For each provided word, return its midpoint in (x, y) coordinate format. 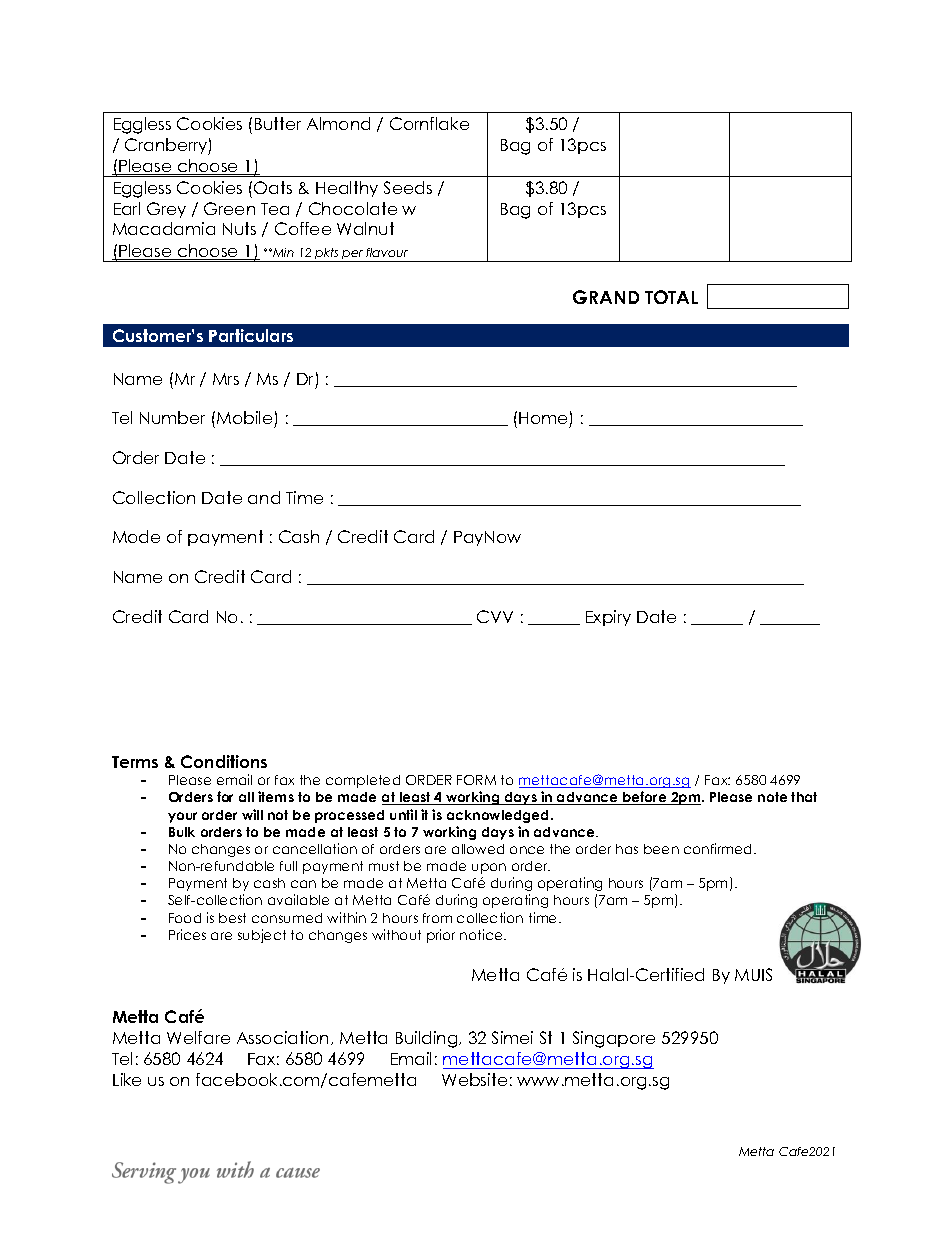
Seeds (408, 187)
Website (474, 1079)
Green (229, 208)
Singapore (614, 1039)
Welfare (198, 1037)
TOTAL (671, 297)
